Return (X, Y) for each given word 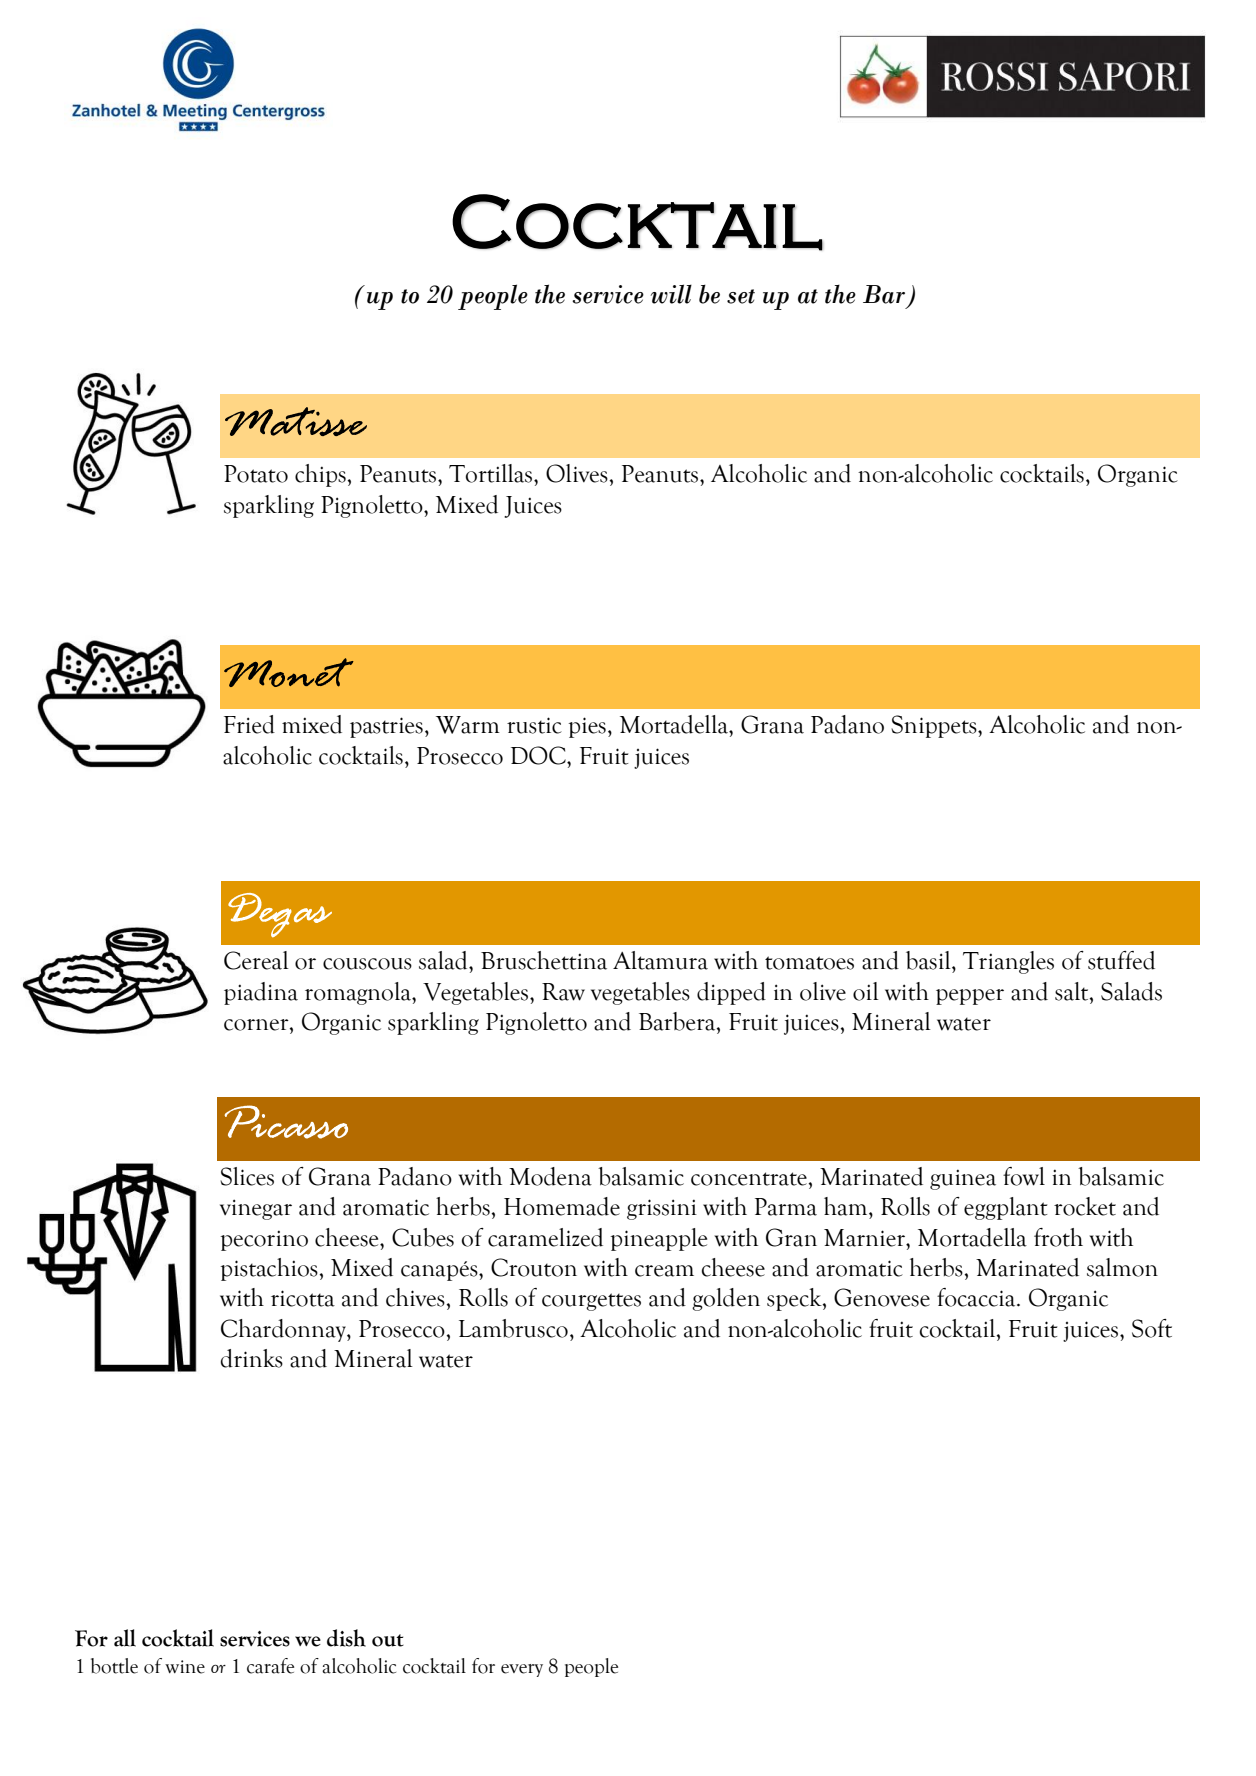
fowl (1024, 1176)
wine (185, 1667)
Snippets (935, 726)
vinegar (256, 1209)
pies (587, 727)
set (741, 296)
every (522, 1670)
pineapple (659, 1239)
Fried (249, 724)
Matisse (296, 421)
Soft (1152, 1328)
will (671, 294)
